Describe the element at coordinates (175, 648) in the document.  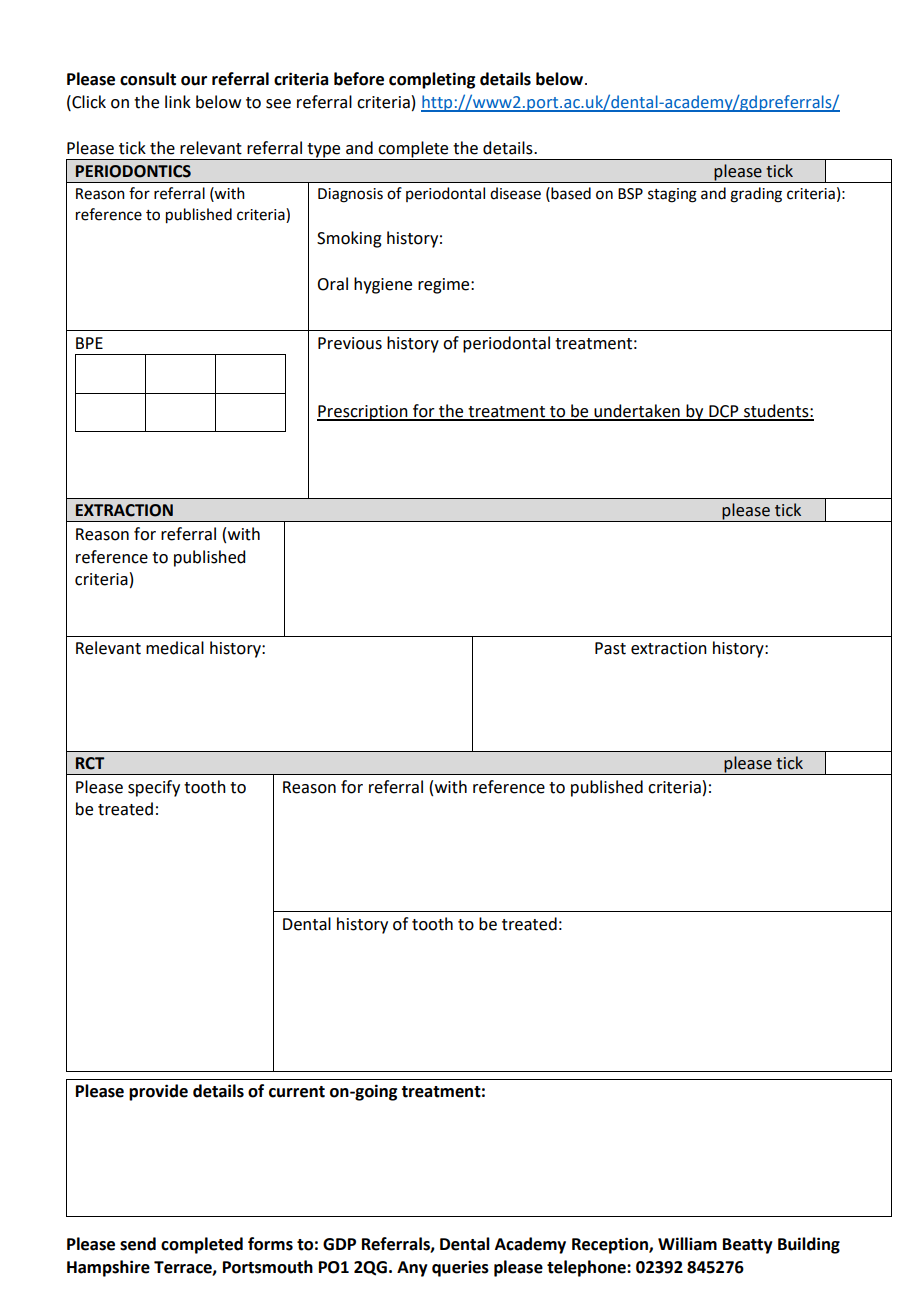
I see `medical` at that location.
